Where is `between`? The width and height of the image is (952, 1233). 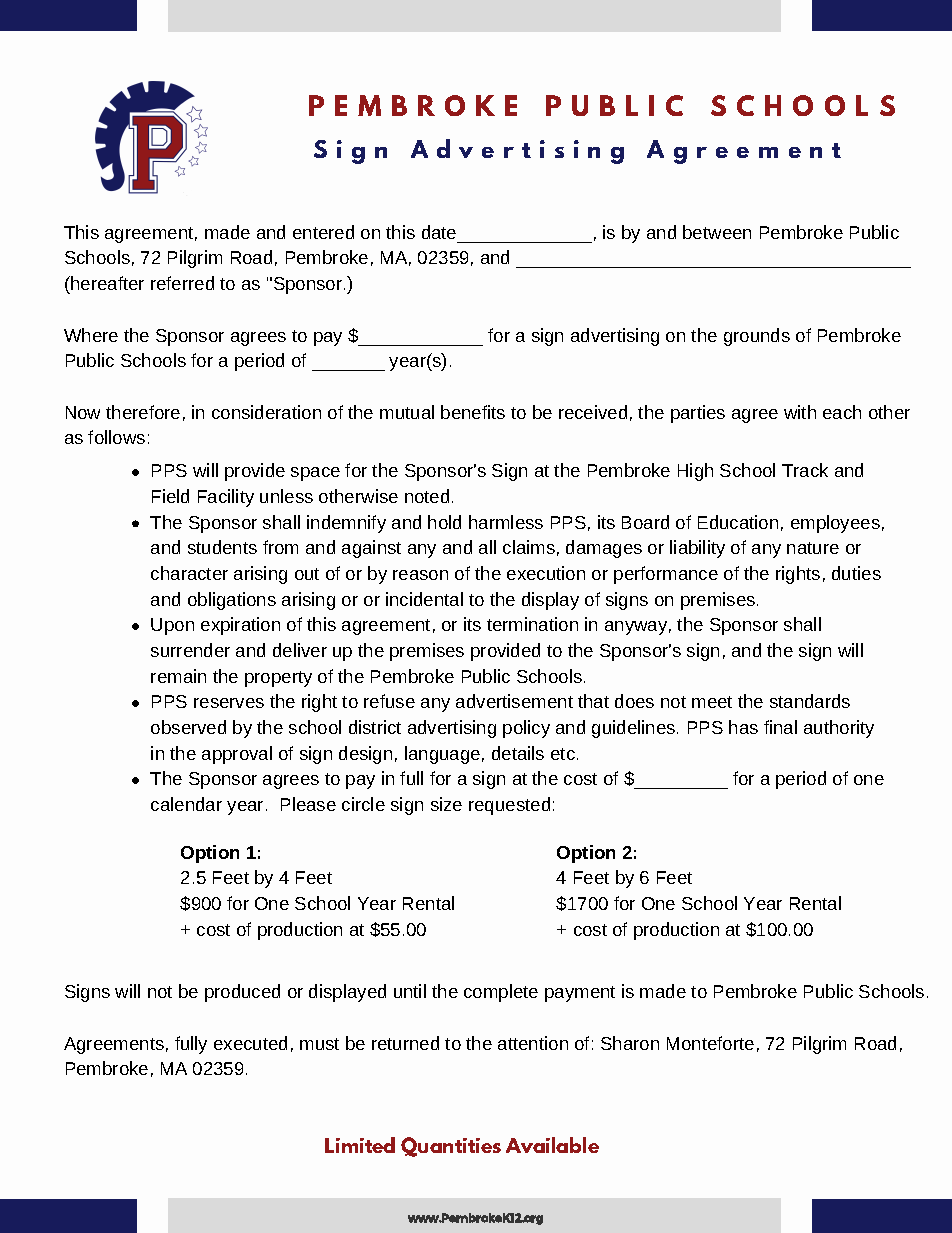 between is located at coordinates (717, 232).
